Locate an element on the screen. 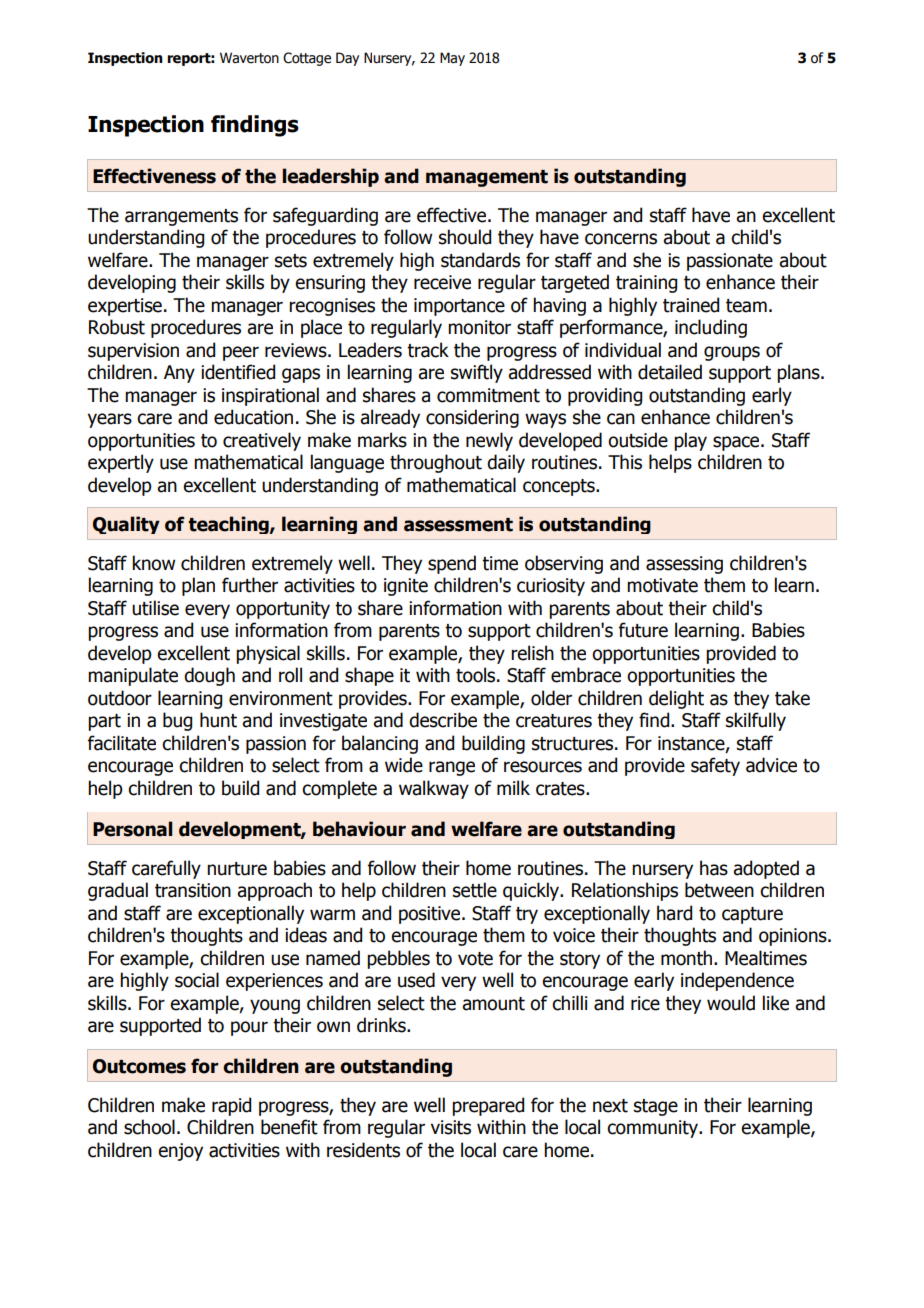 The width and height of the screenshot is (924, 1308). Day is located at coordinates (347, 59).
